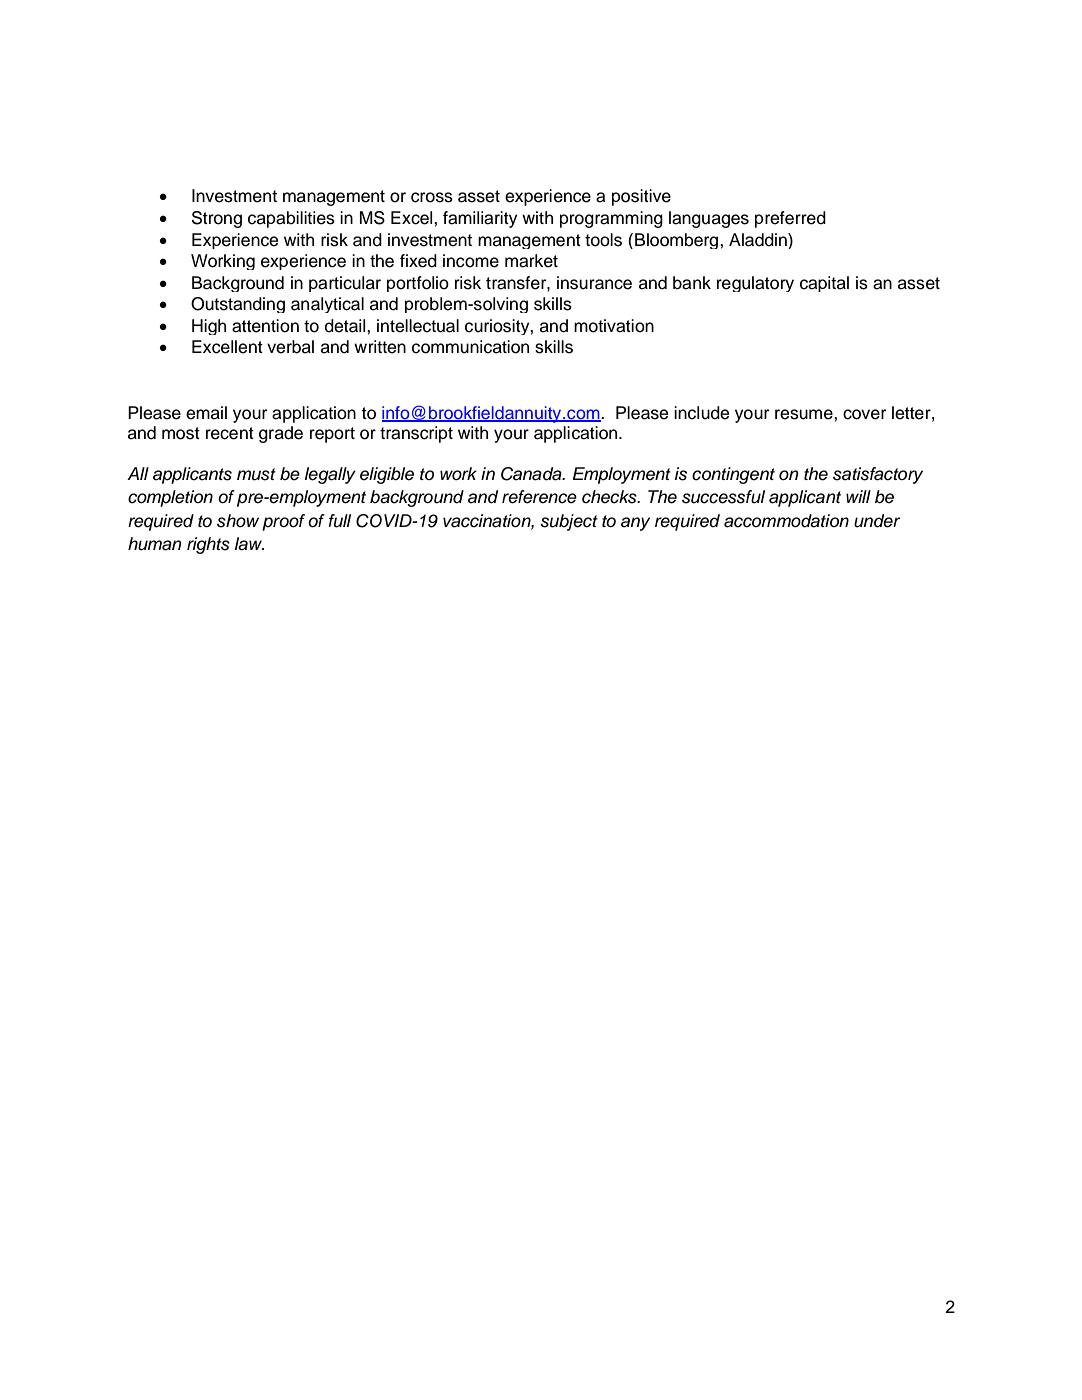 The width and height of the page is (1082, 1400). What do you see at coordinates (790, 219) in the page?
I see `preferred` at bounding box center [790, 219].
